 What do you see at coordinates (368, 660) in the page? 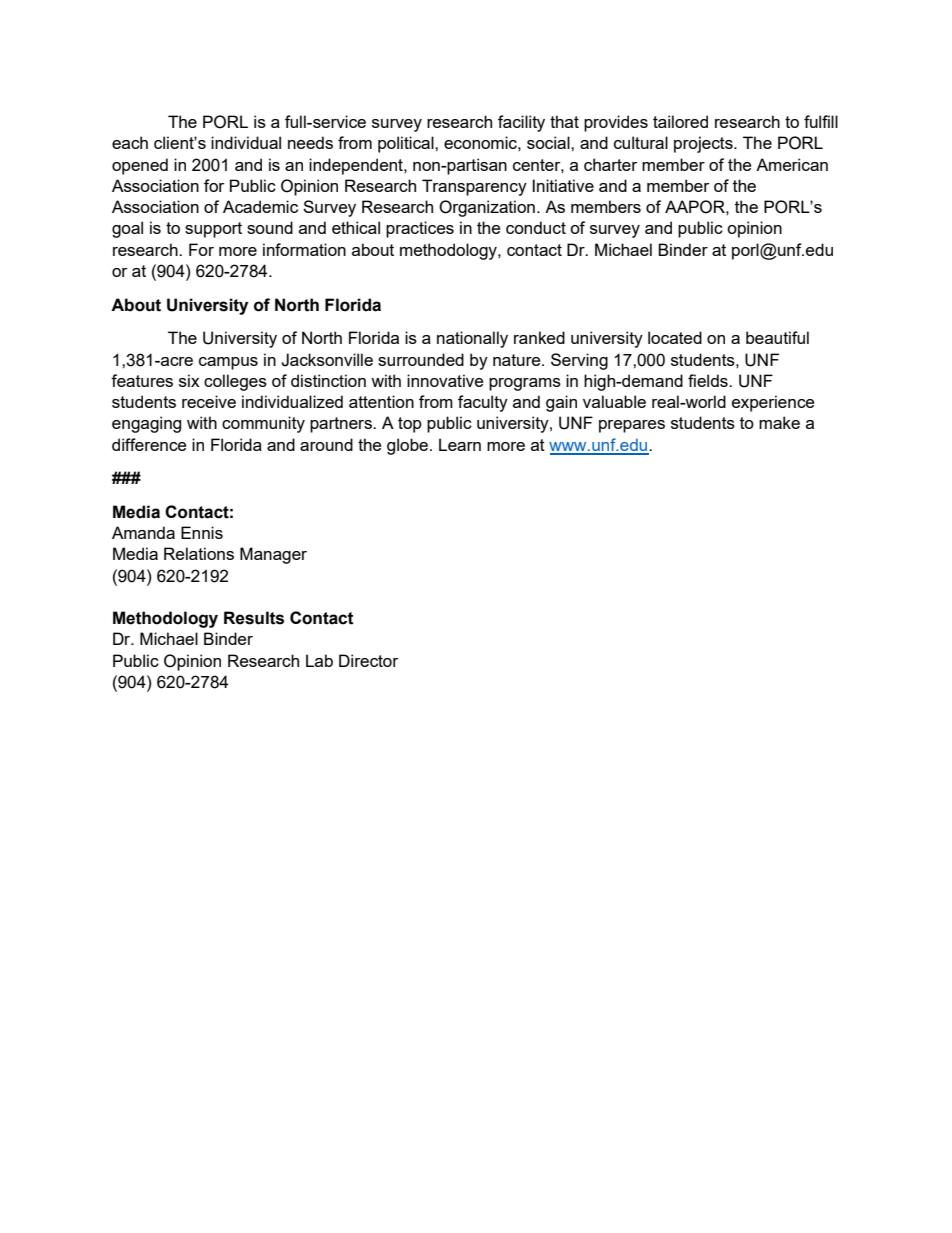
I see `Director` at bounding box center [368, 660].
